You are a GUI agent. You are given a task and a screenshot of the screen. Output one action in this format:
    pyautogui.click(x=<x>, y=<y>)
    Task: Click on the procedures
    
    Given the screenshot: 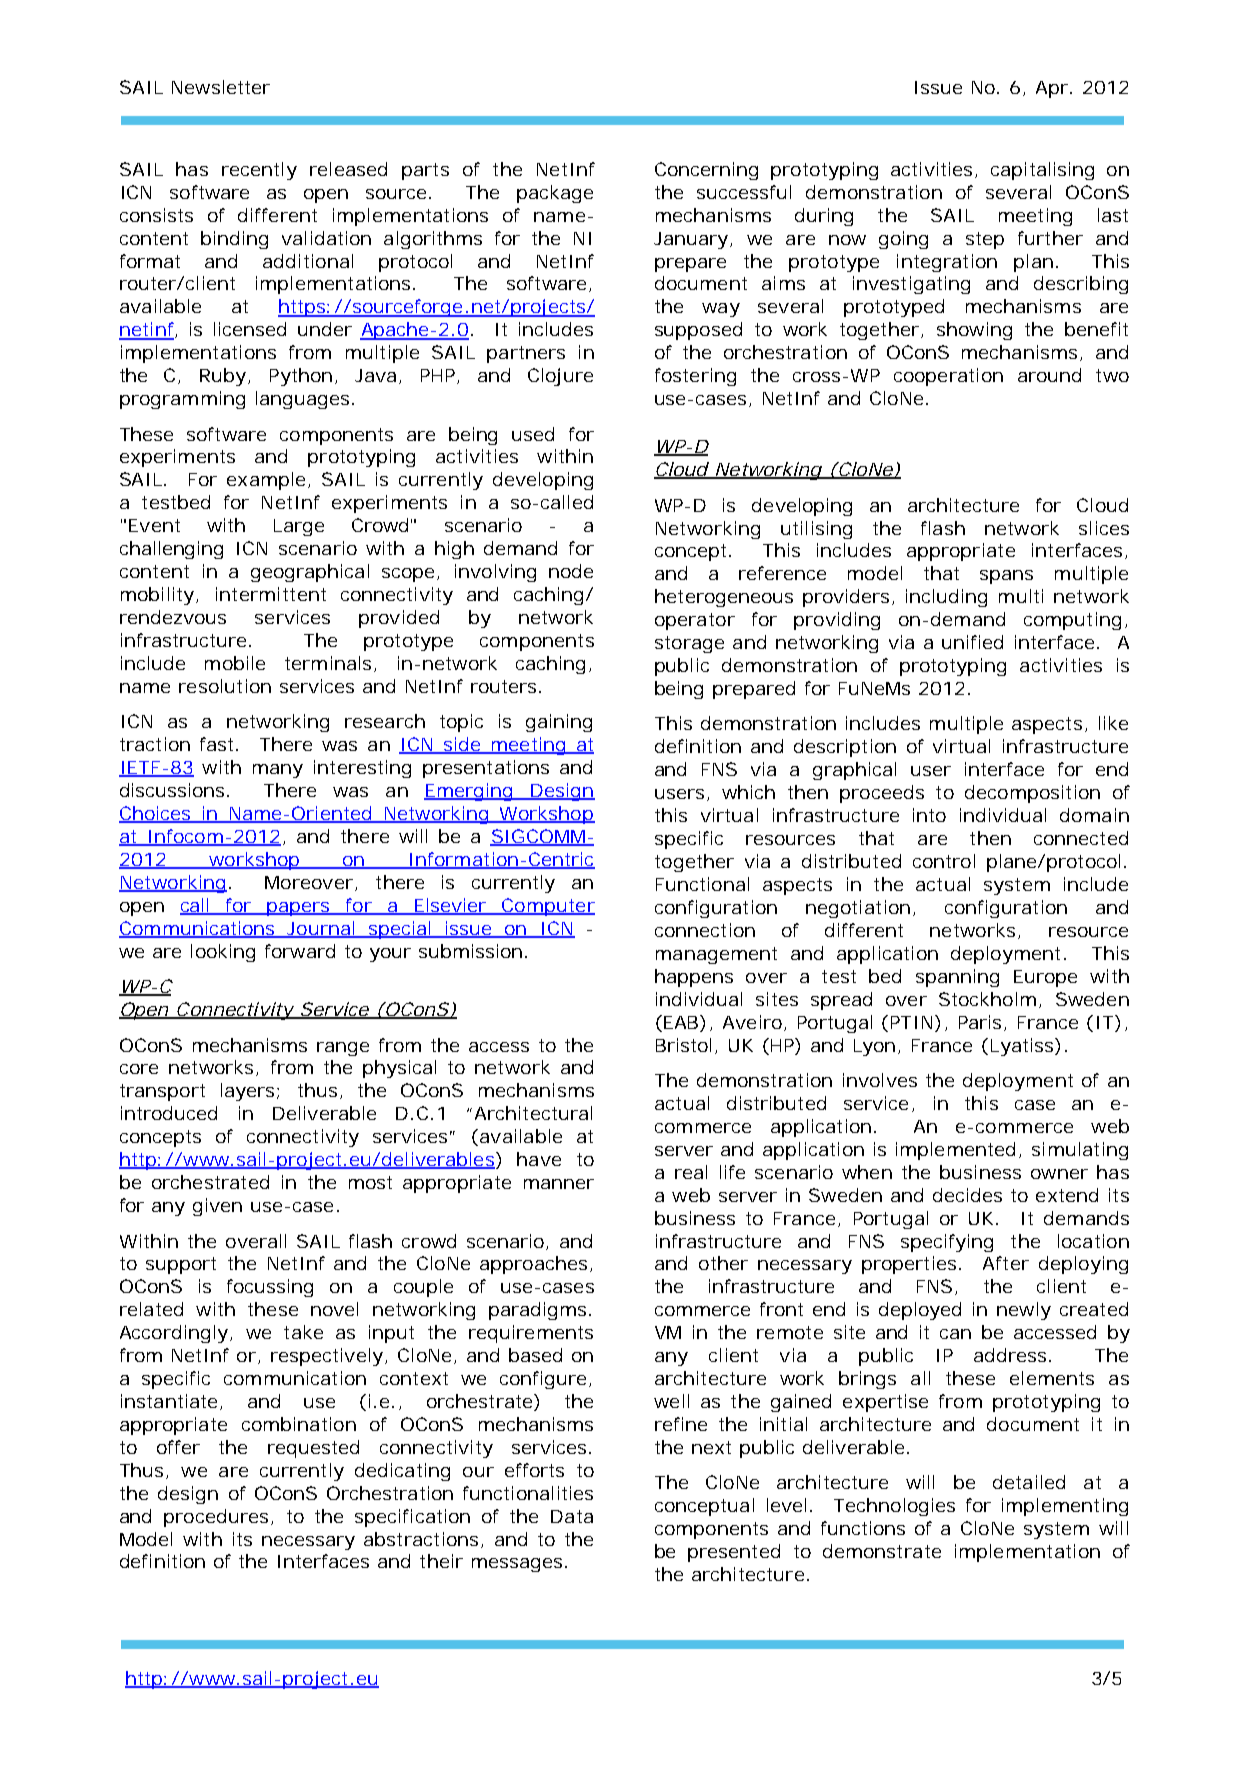 What is the action you would take?
    pyautogui.click(x=216, y=1518)
